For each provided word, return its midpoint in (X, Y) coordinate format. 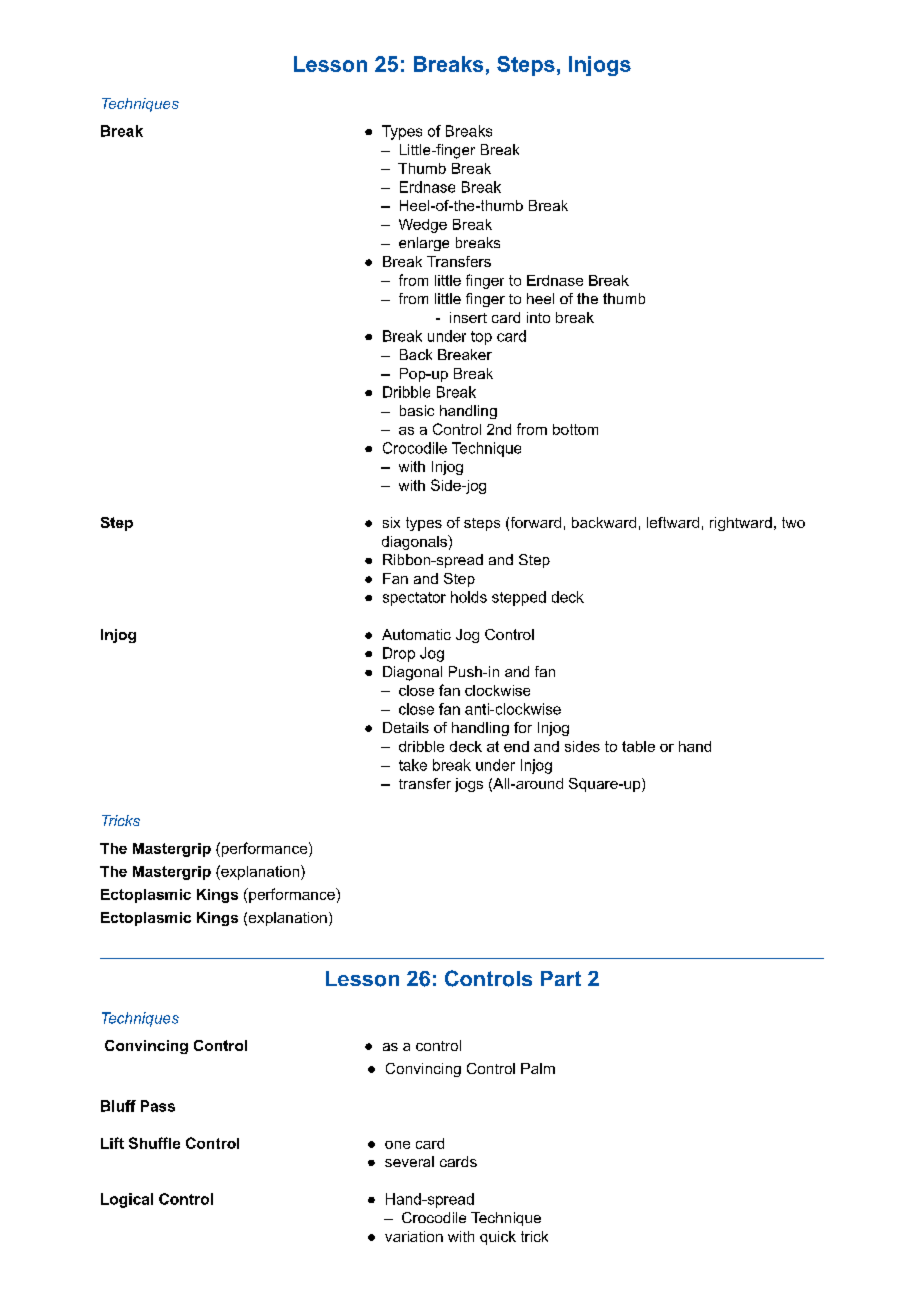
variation (414, 1236)
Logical (127, 1200)
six (391, 522)
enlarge (424, 244)
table (638, 746)
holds (469, 597)
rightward (741, 524)
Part (561, 978)
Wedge (423, 226)
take (413, 765)
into (538, 317)
